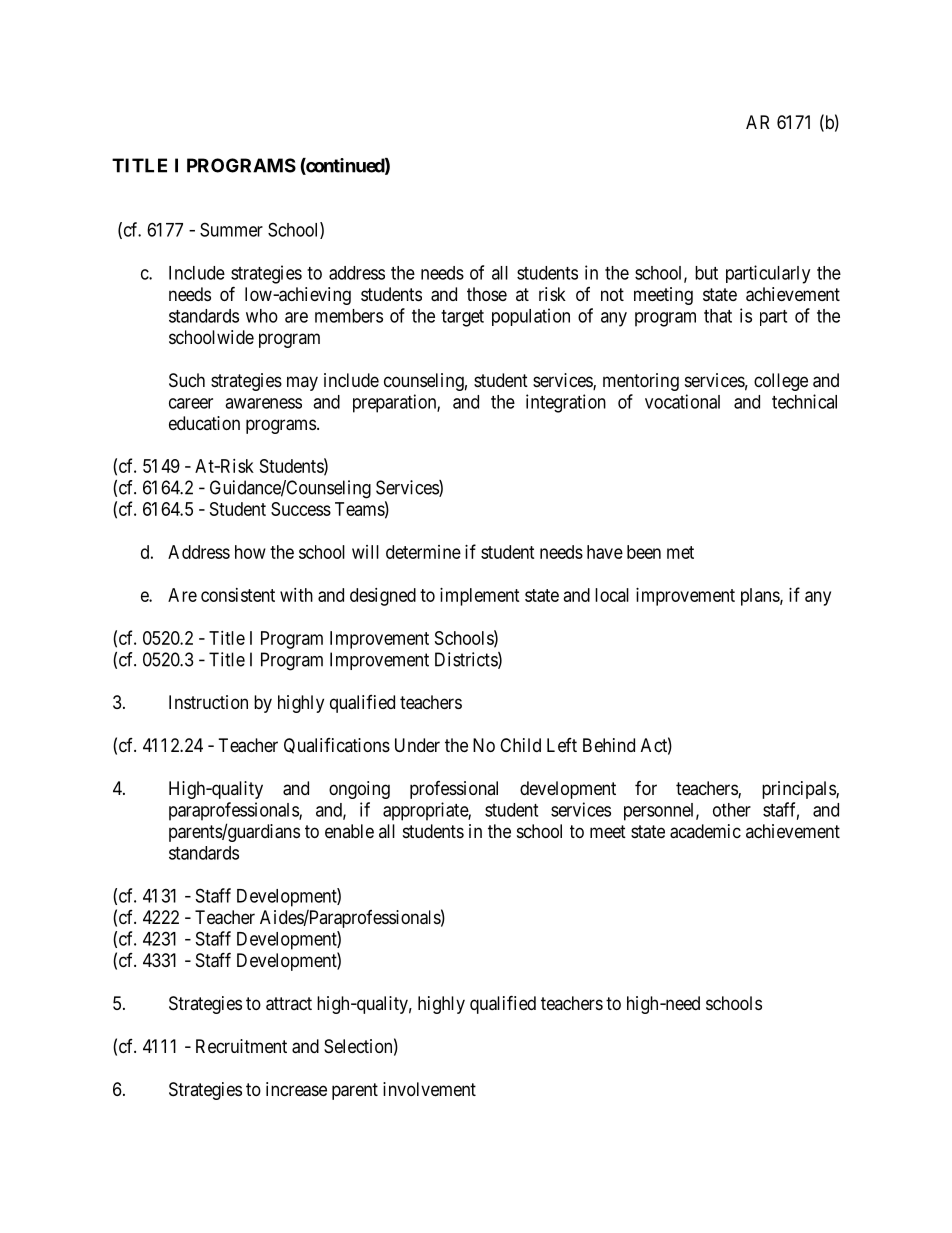  What do you see at coordinates (241, 1046) in the image?
I see `Recruitment` at bounding box center [241, 1046].
